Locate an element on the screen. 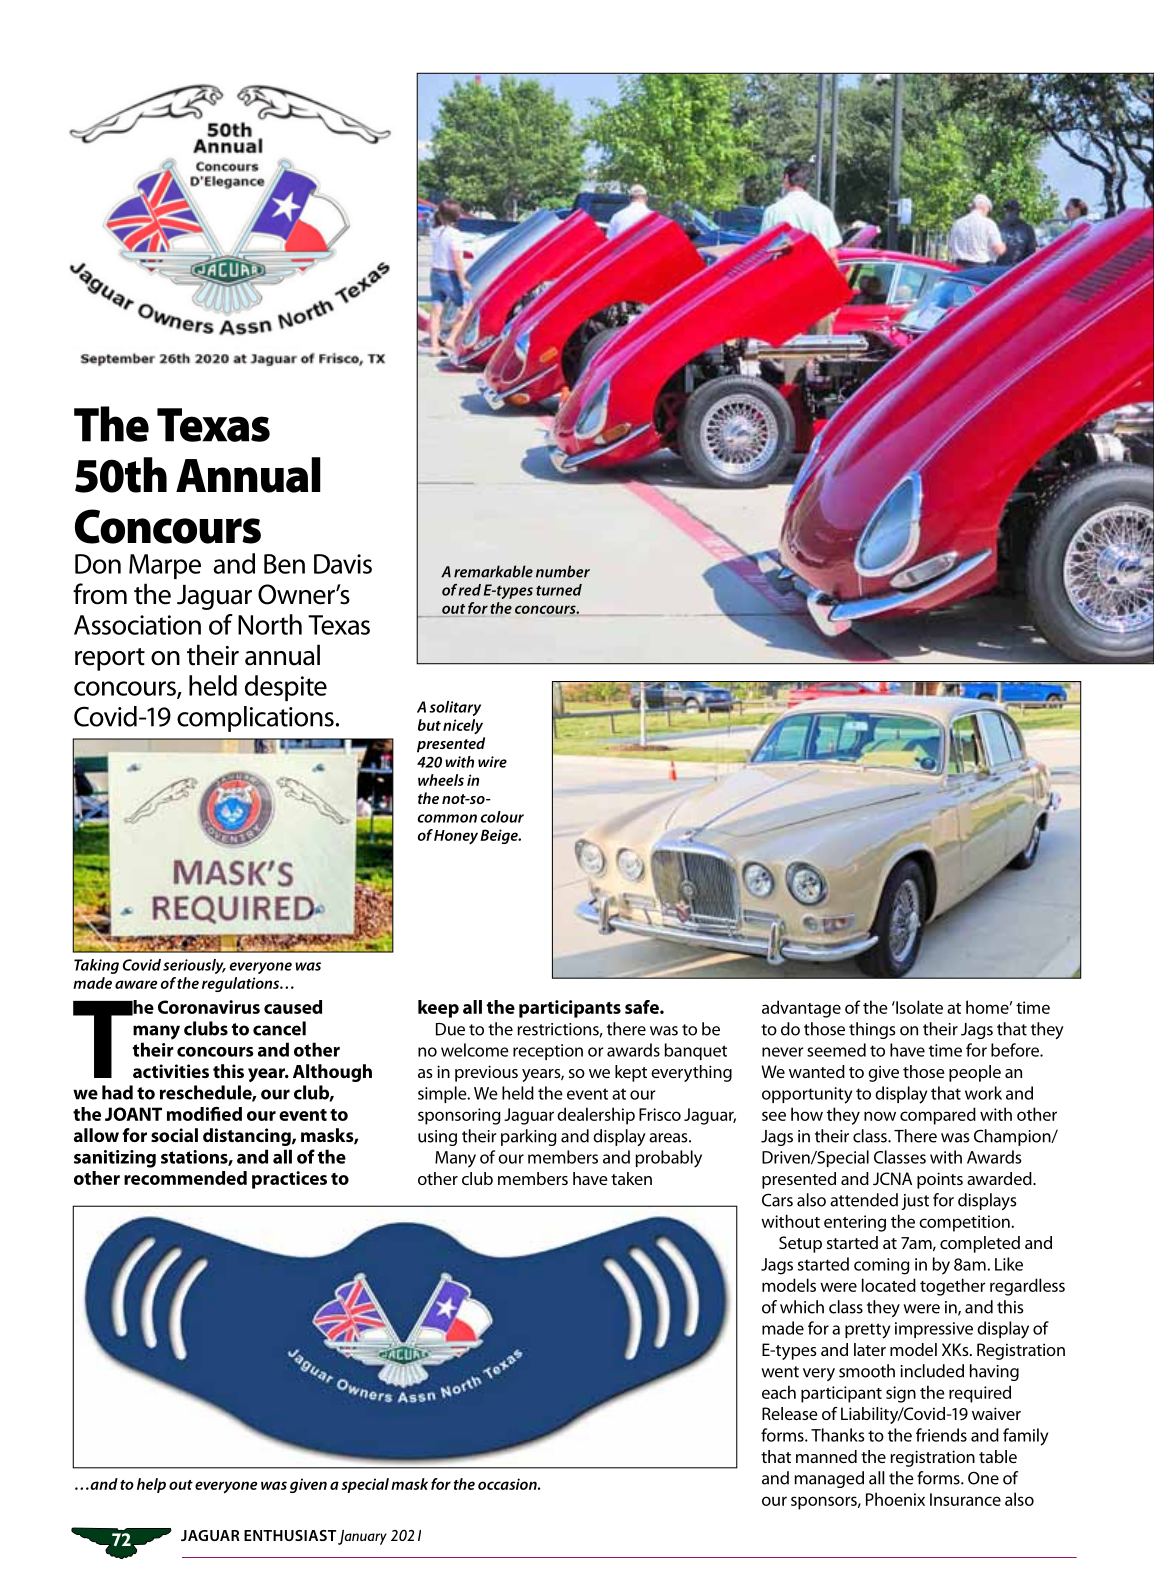 The width and height of the screenshot is (1154, 1587). just is located at coordinates (915, 1202).
